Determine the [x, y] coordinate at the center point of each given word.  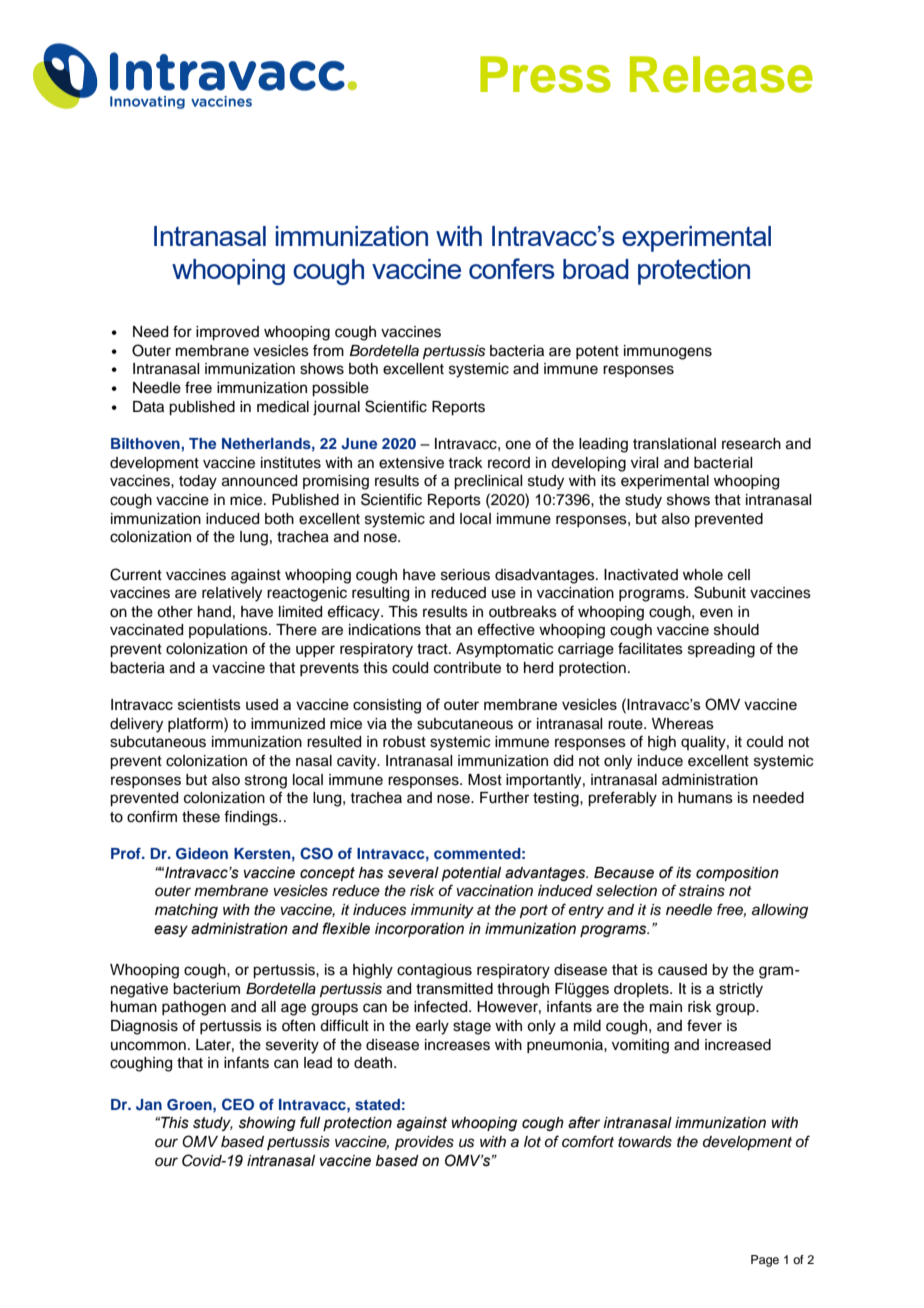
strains [702, 891]
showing [267, 1124]
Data [148, 407]
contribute [467, 668]
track [465, 463]
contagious [434, 971]
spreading [721, 650]
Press [545, 74]
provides [424, 1143]
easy [171, 931]
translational [674, 444]
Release [721, 74]
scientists [209, 704]
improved [227, 333]
